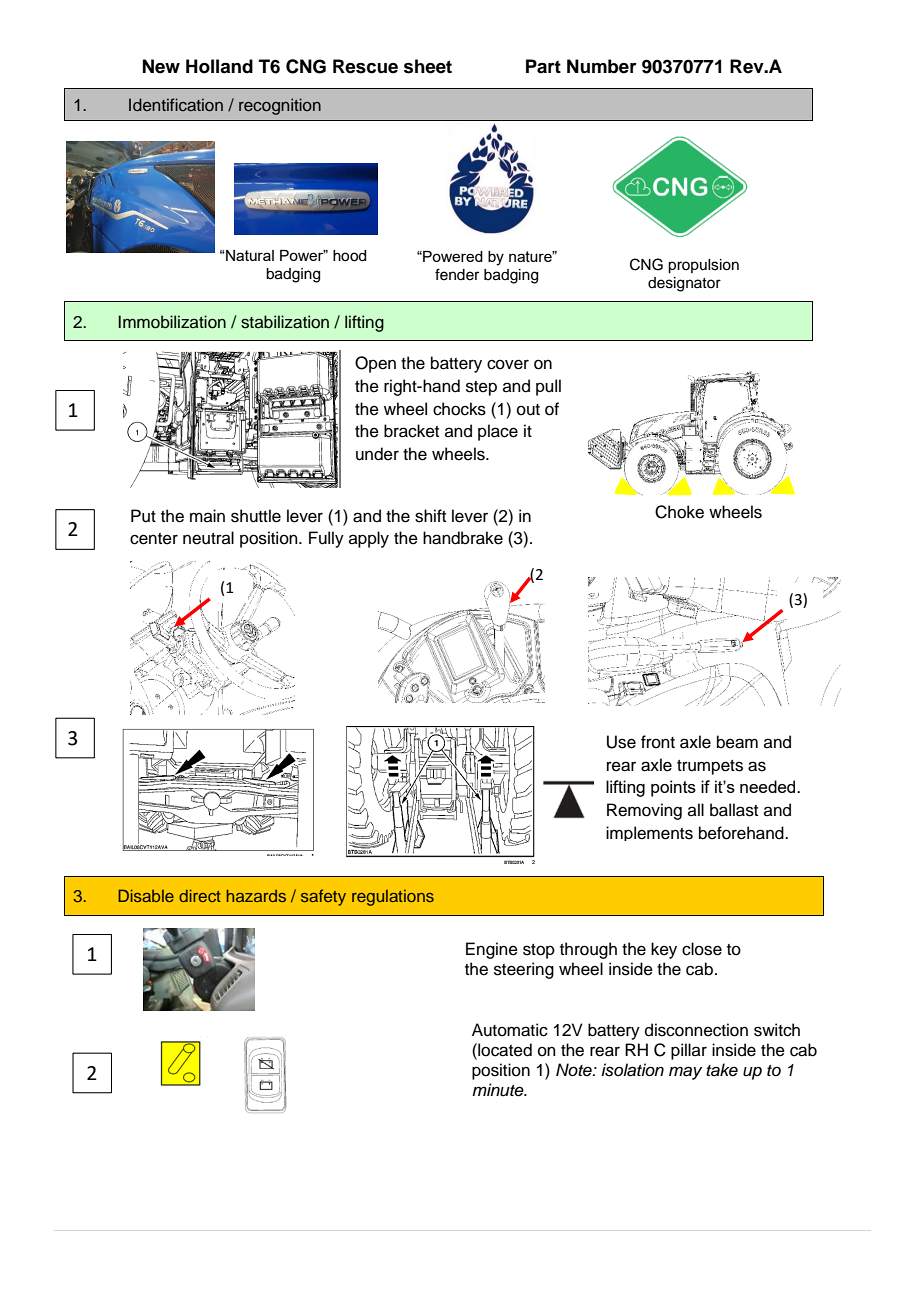 The image size is (924, 1308). Describe the element at coordinates (430, 516) in the screenshot. I see `shift` at that location.
